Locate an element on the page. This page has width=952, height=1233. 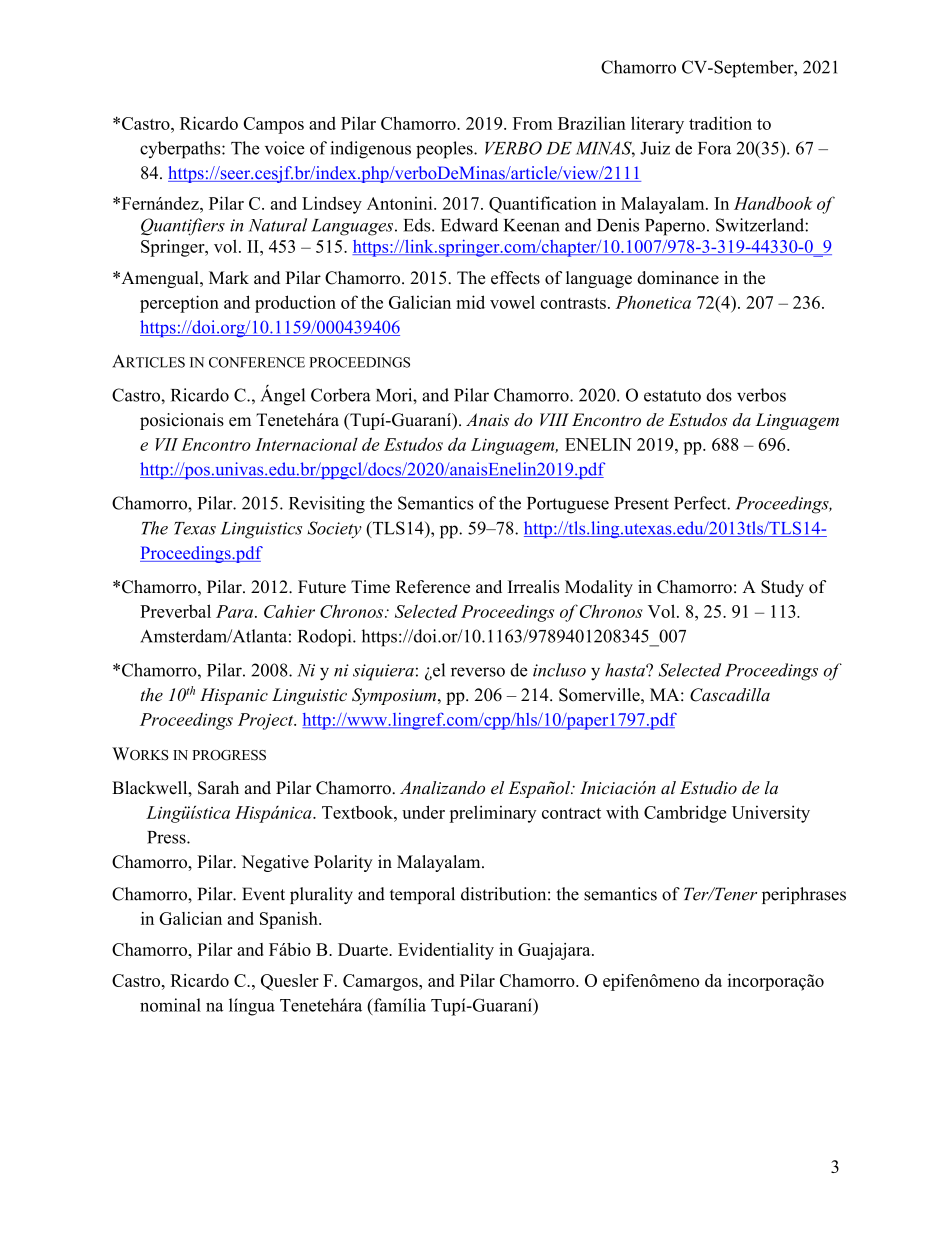
Internacional is located at coordinates (306, 444).
